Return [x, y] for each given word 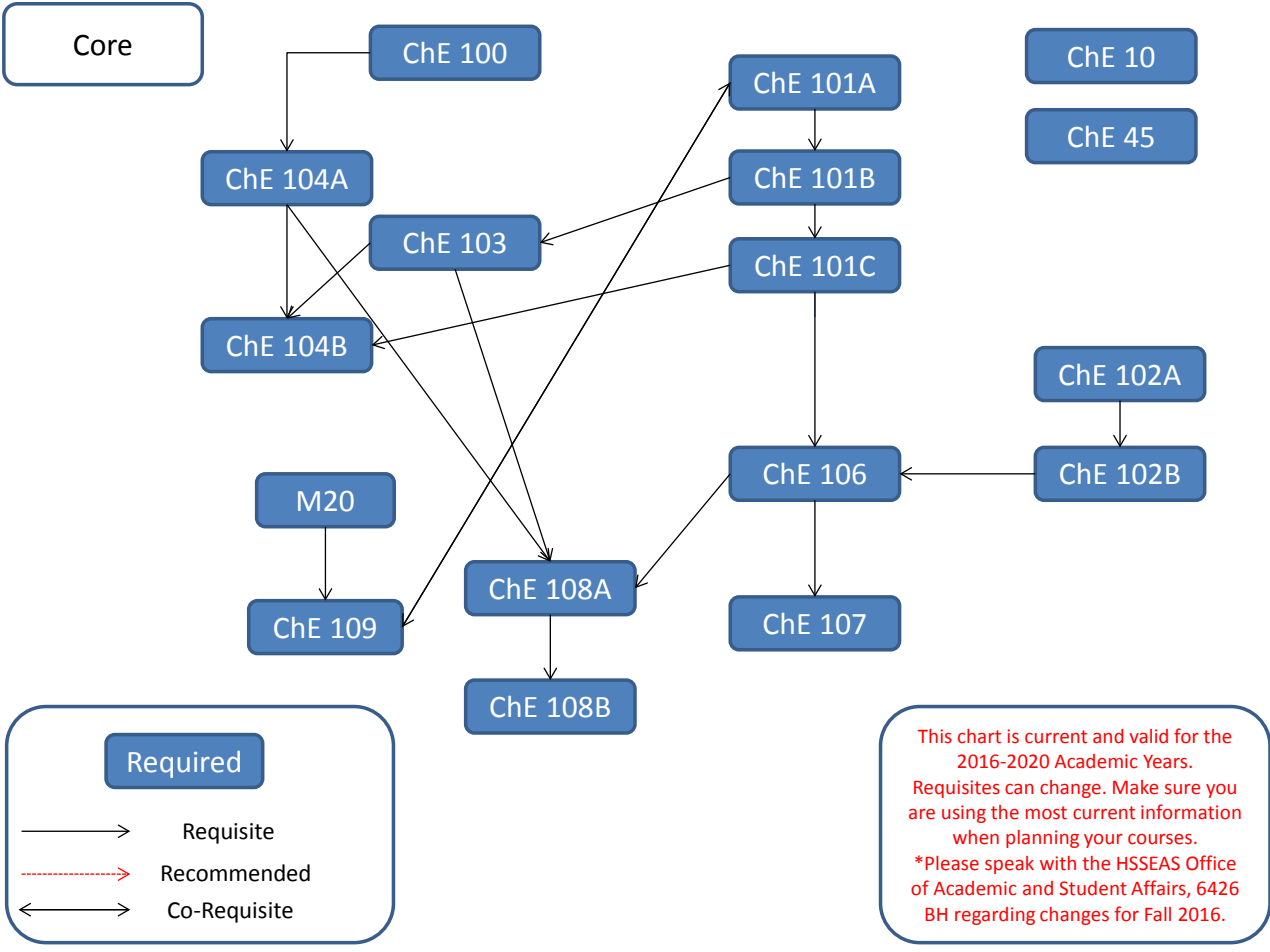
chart [979, 736]
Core [103, 45]
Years [1166, 762]
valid [1148, 736]
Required [184, 764]
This [935, 736]
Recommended [236, 873]
